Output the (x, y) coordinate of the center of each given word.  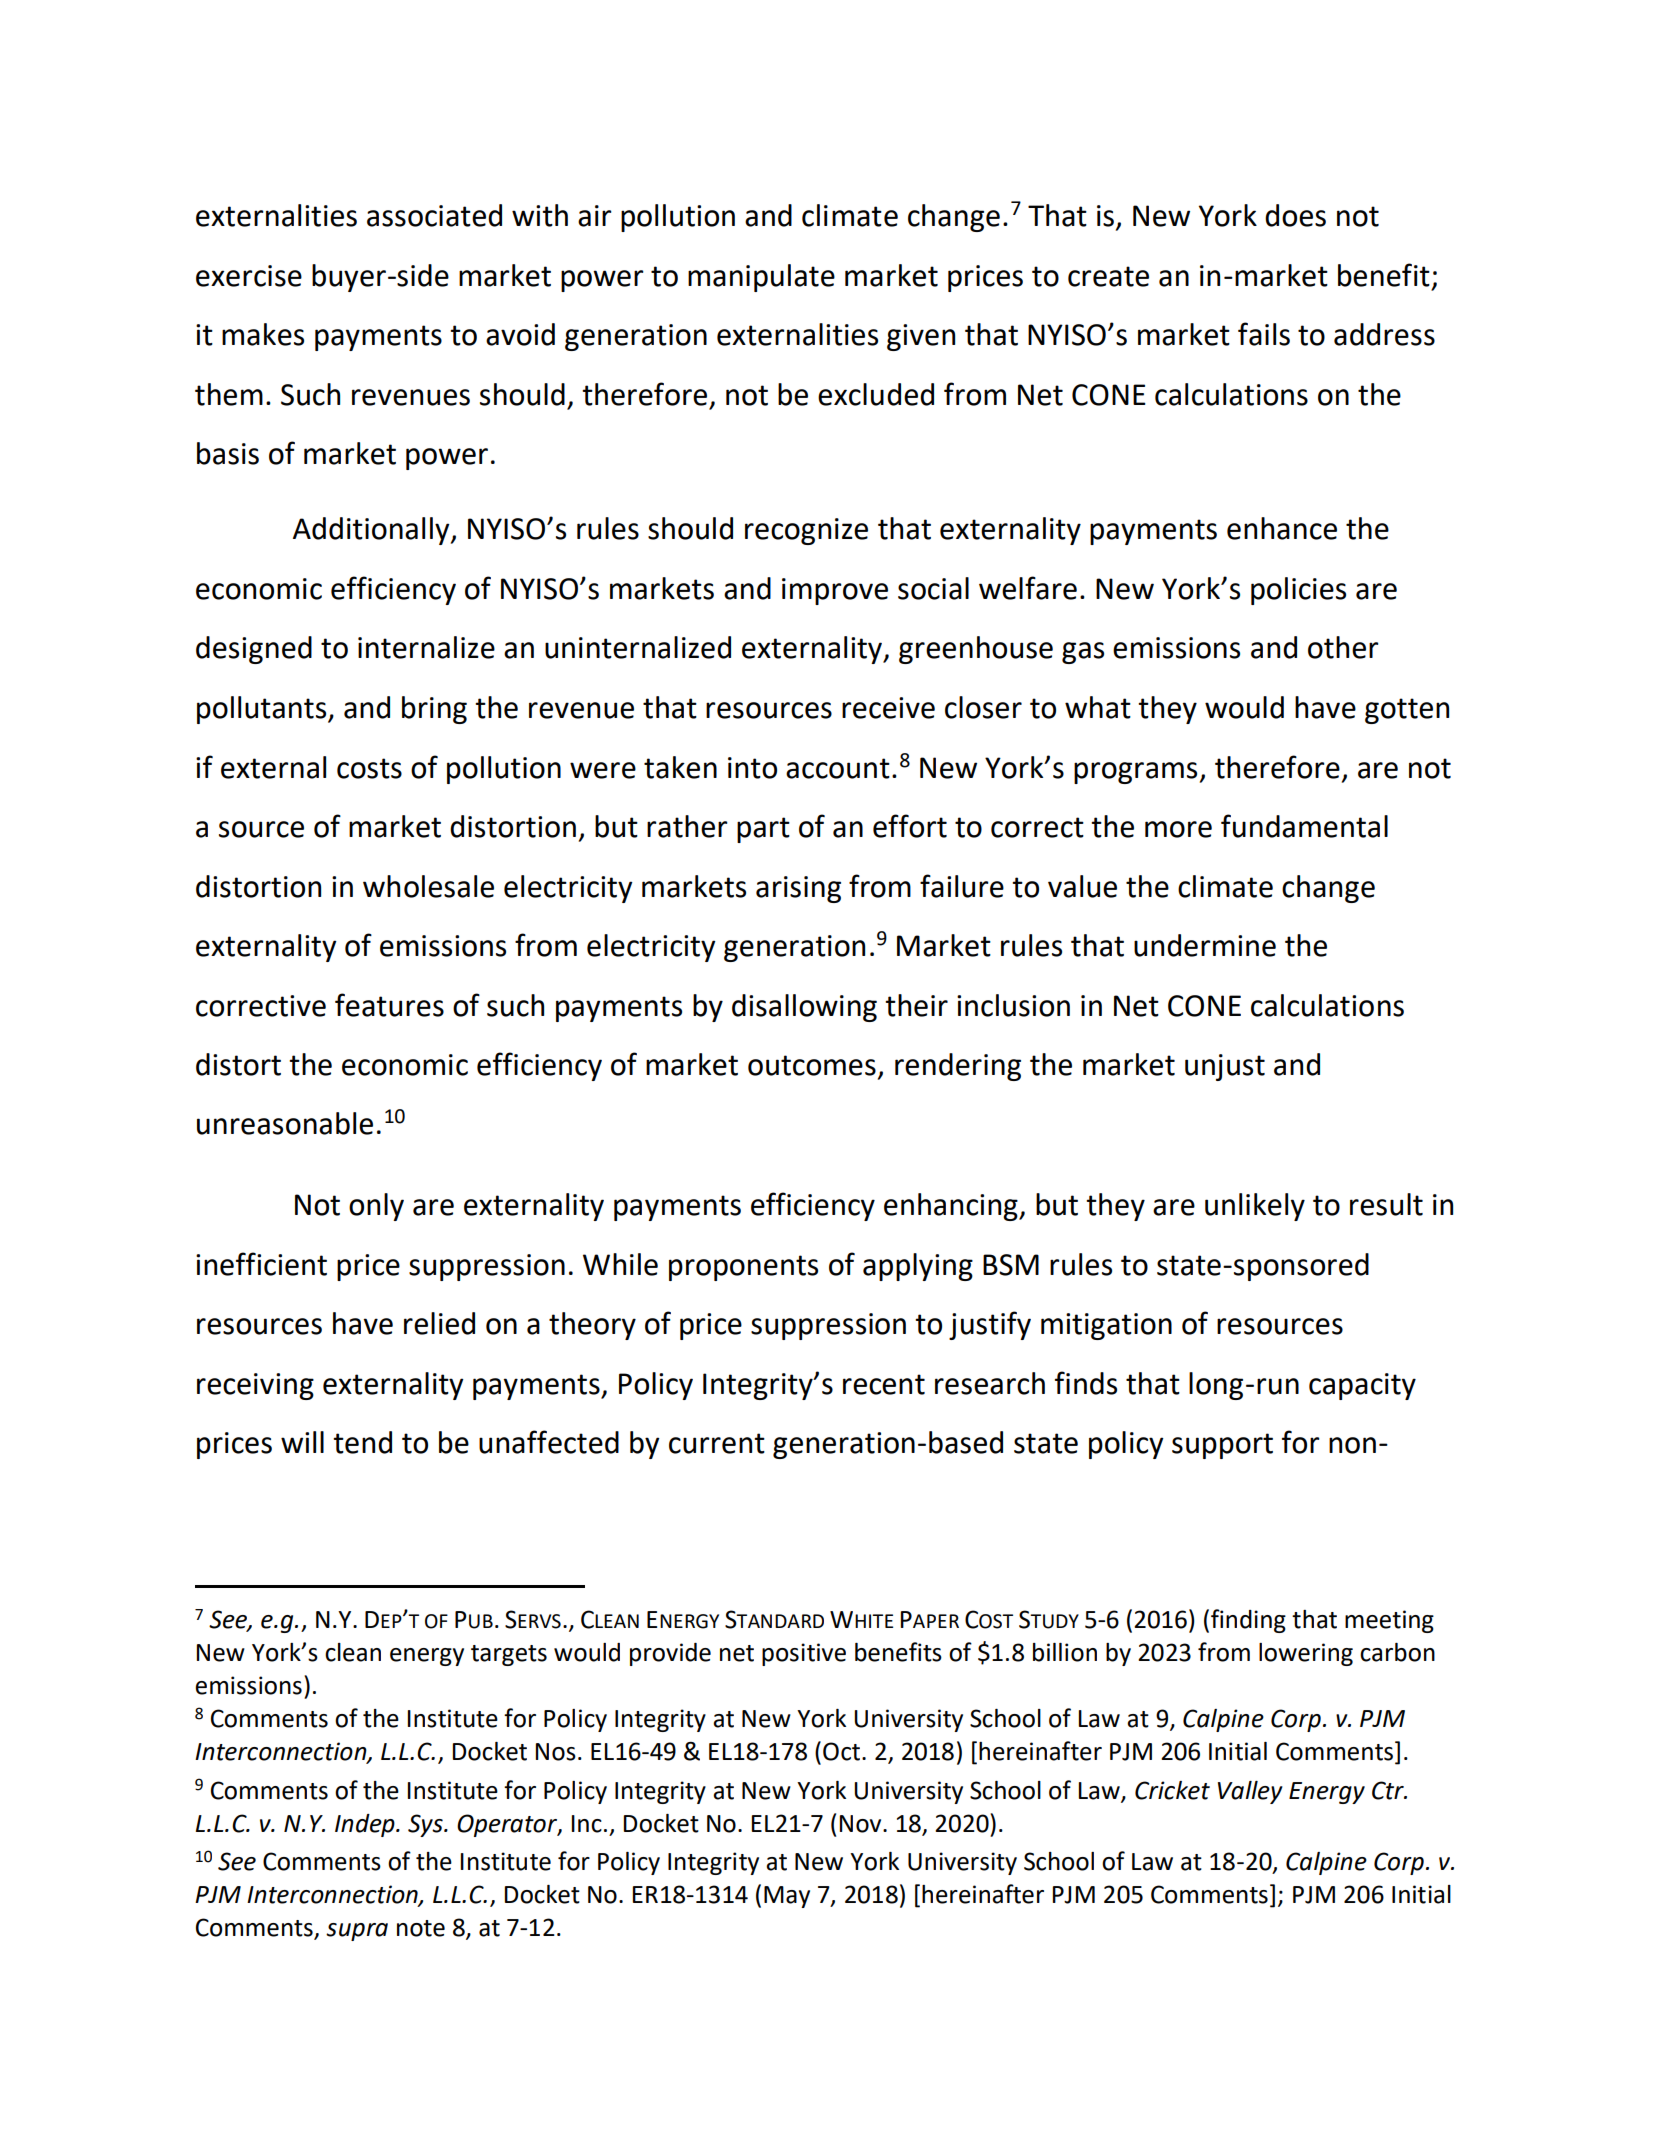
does (1295, 215)
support (1222, 1446)
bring (434, 710)
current (717, 1443)
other (1343, 647)
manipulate (761, 278)
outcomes (812, 1065)
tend (362, 1442)
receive (888, 708)
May (787, 1897)
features (389, 1005)
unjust (1225, 1067)
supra (357, 1932)
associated (434, 215)
